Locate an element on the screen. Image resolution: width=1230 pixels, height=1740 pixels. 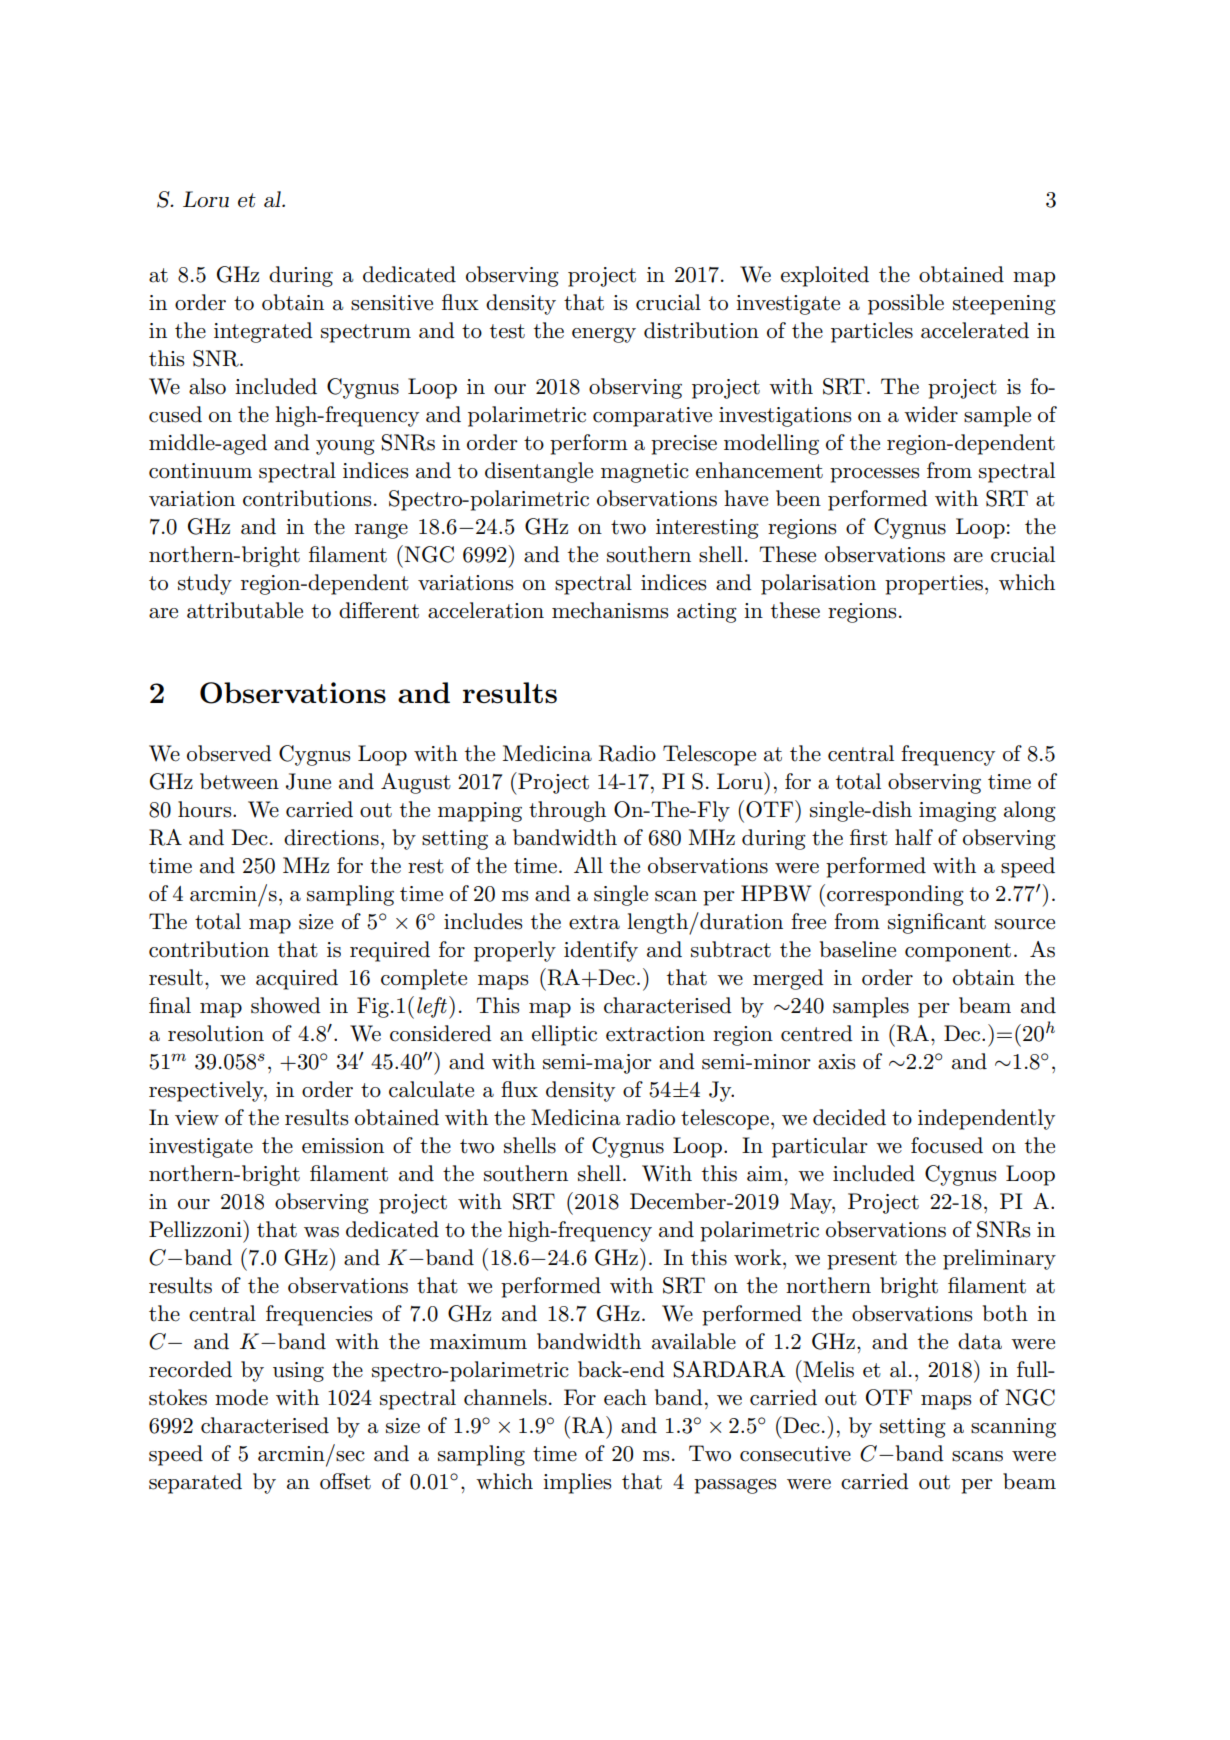
properties is located at coordinates (934, 585).
